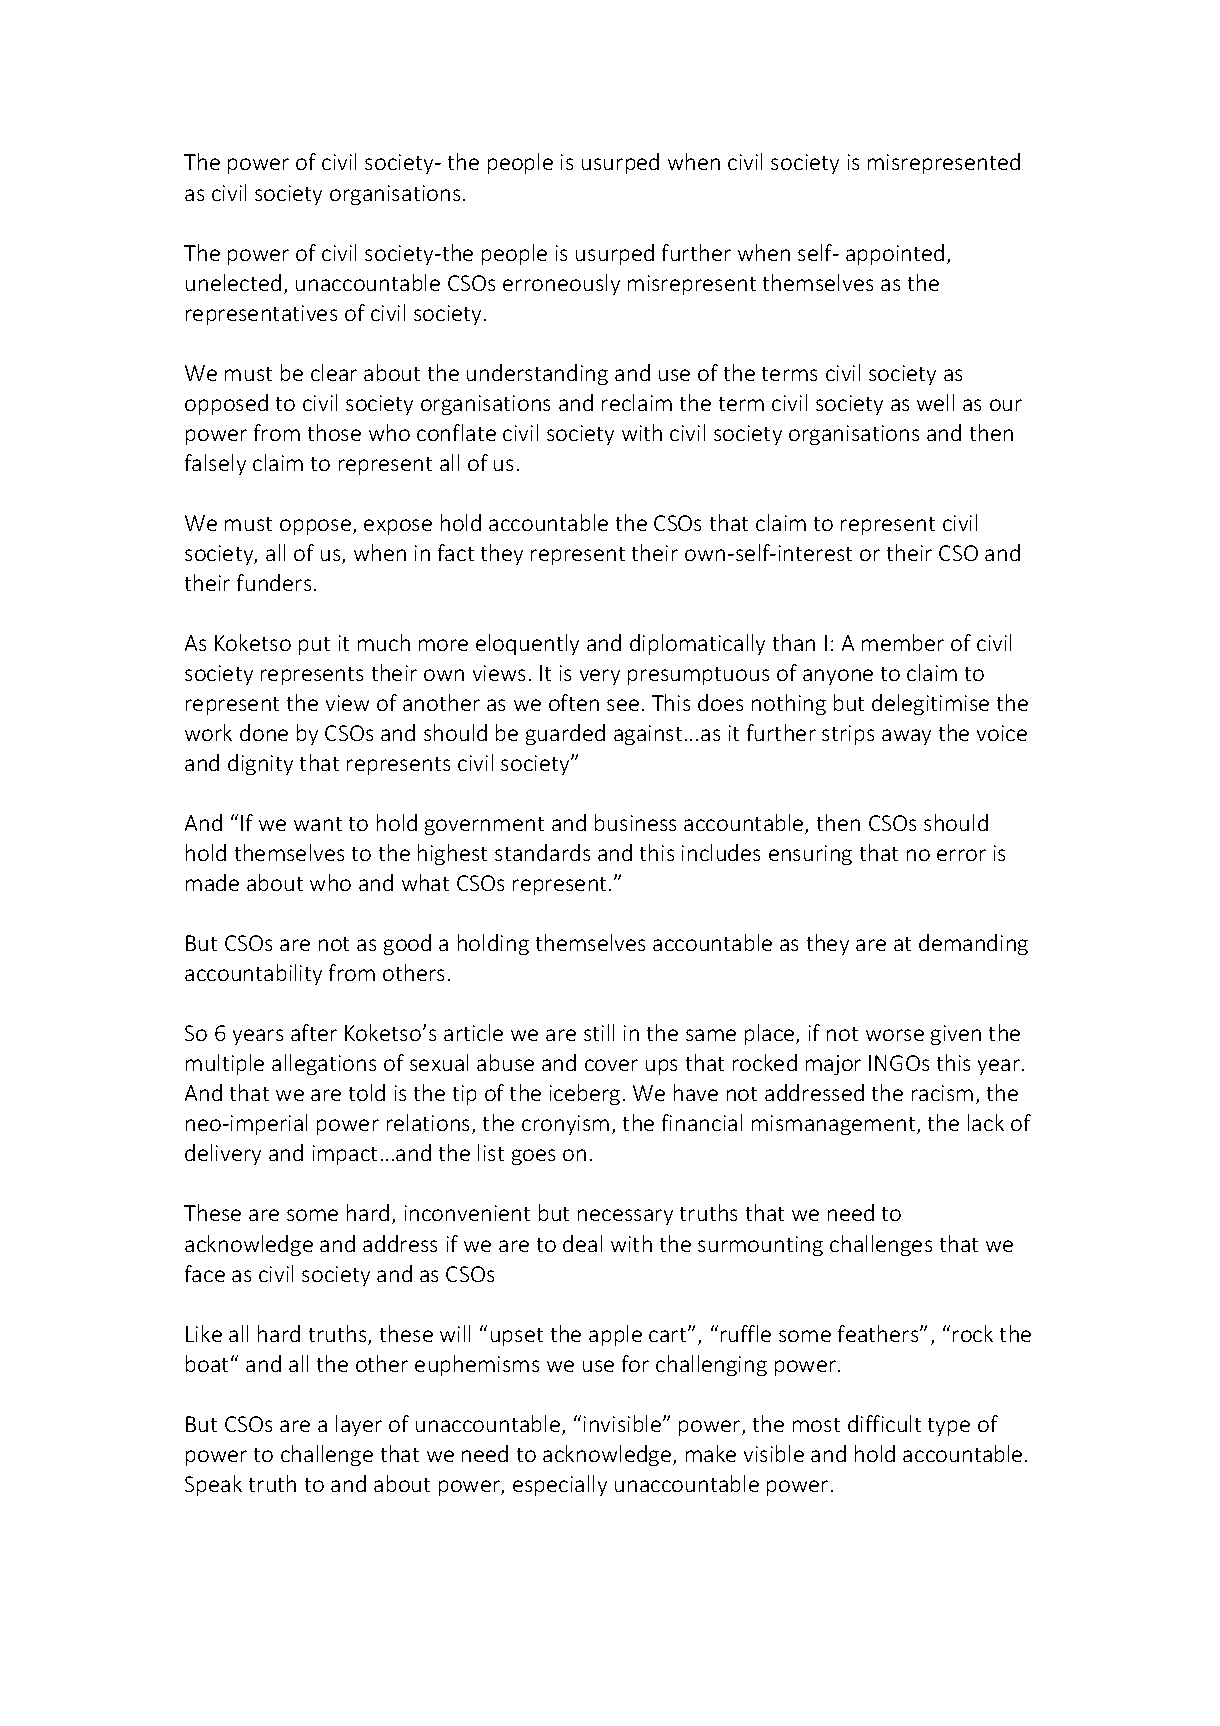  Describe the element at coordinates (542, 852) in the screenshot. I see `standards` at that location.
